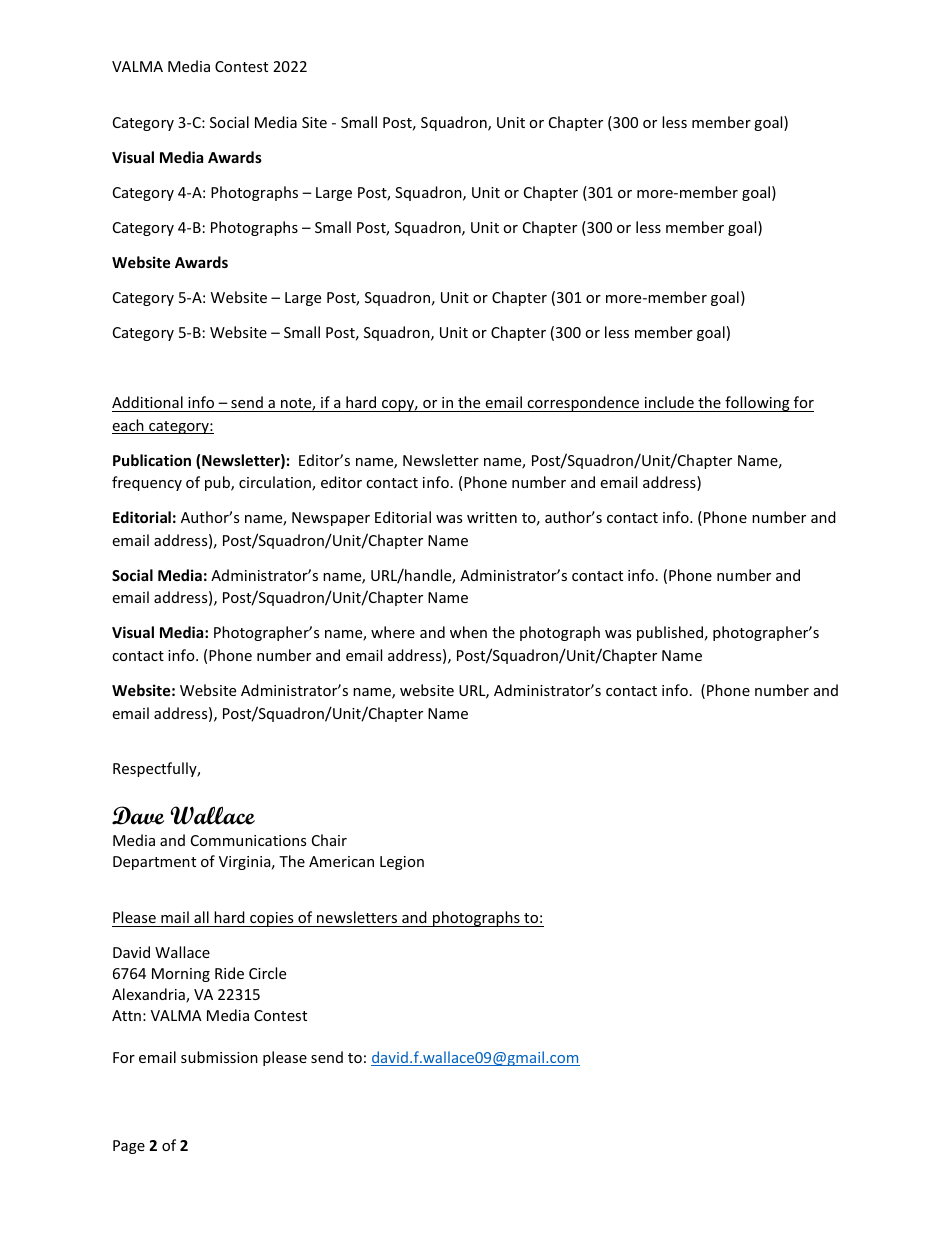  I want to click on Additional, so click(147, 402).
